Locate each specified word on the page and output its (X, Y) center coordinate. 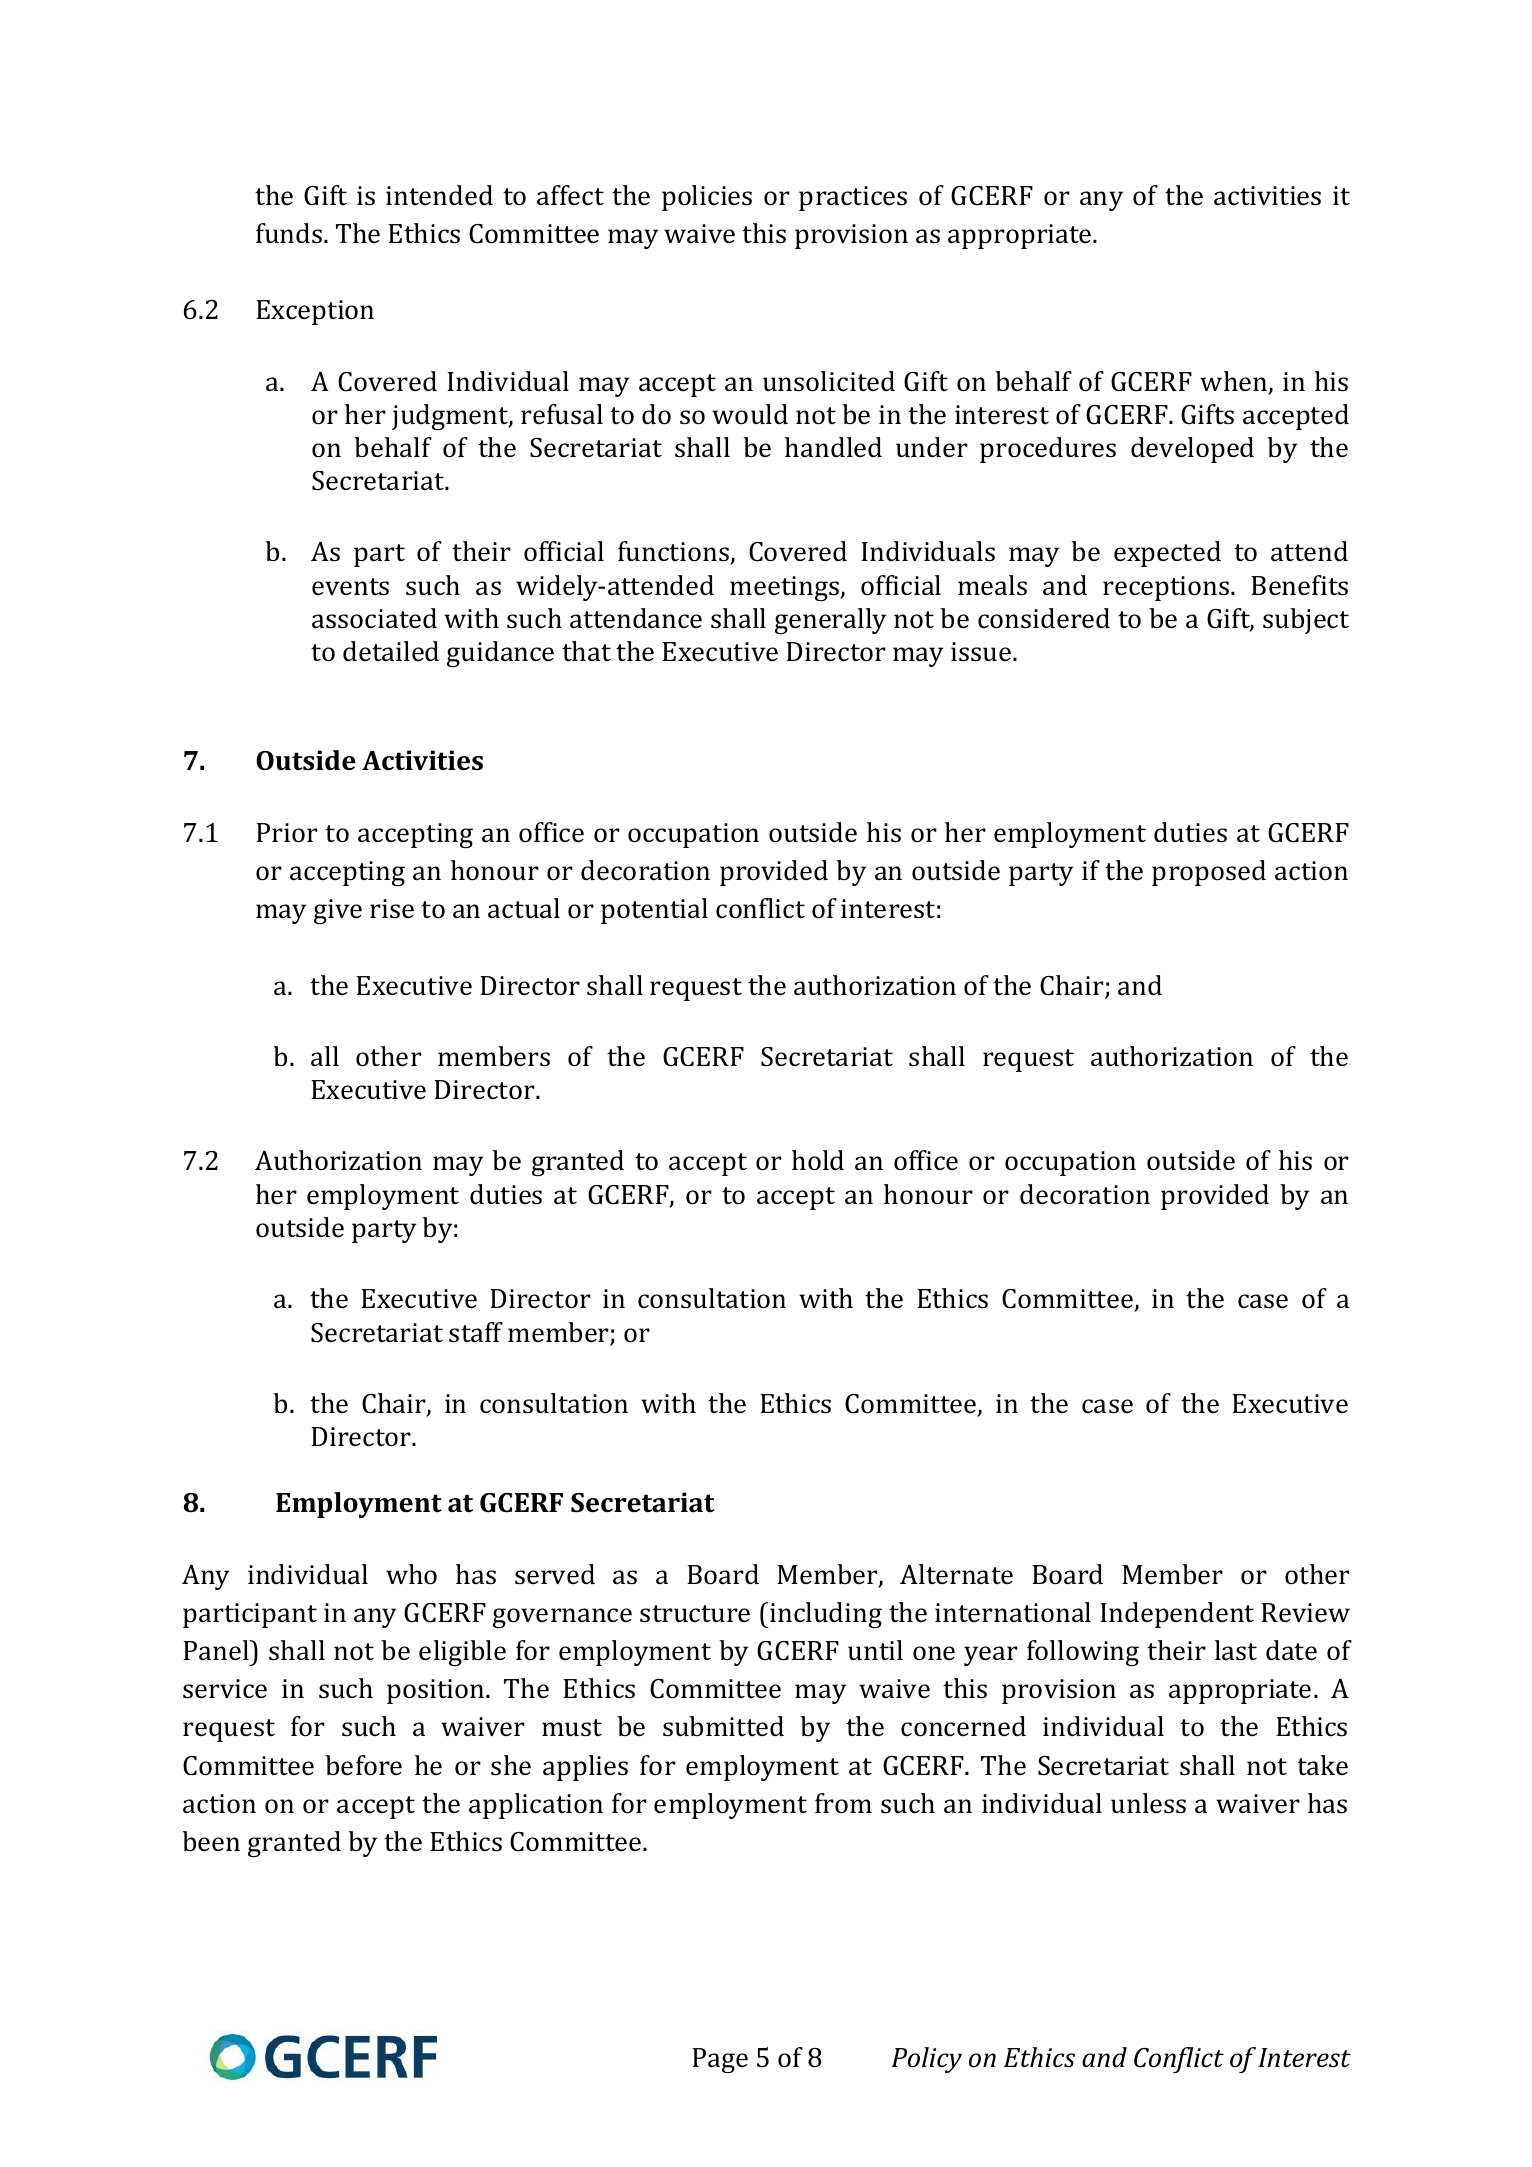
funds (290, 233)
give (338, 911)
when (1235, 382)
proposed (1209, 873)
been (211, 1841)
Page (720, 2060)
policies (707, 198)
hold (818, 1160)
